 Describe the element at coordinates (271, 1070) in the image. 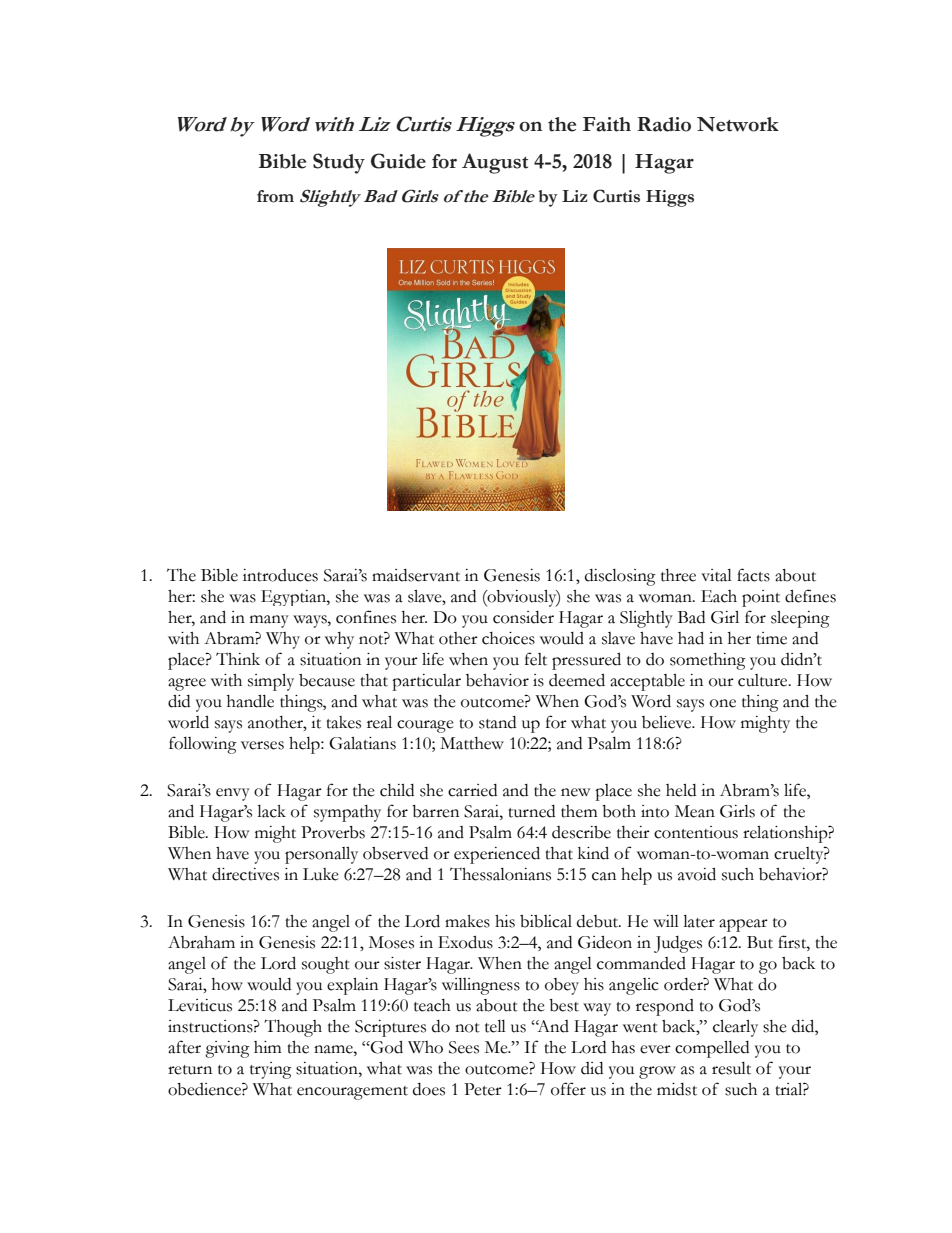

I see `trying` at that location.
